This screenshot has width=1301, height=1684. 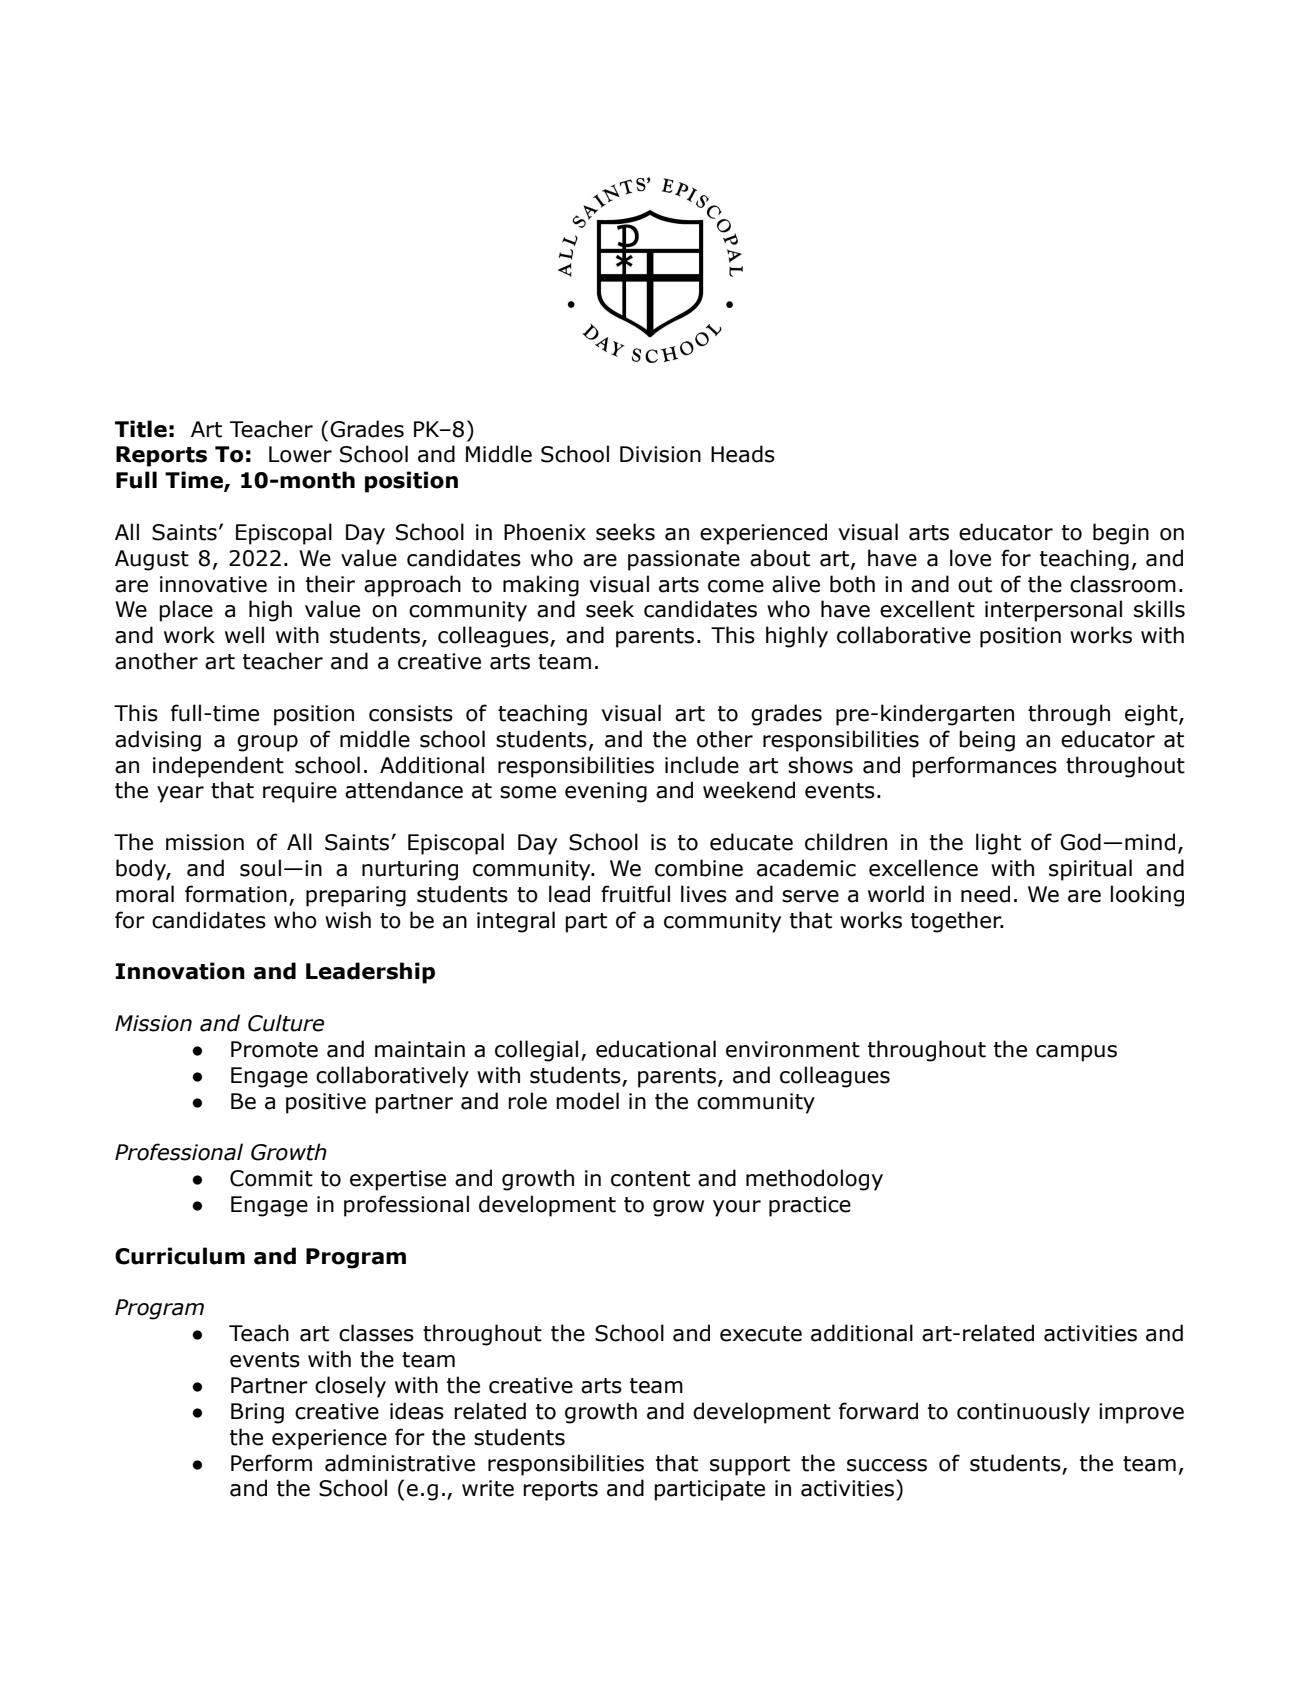 I want to click on Division, so click(x=660, y=454).
